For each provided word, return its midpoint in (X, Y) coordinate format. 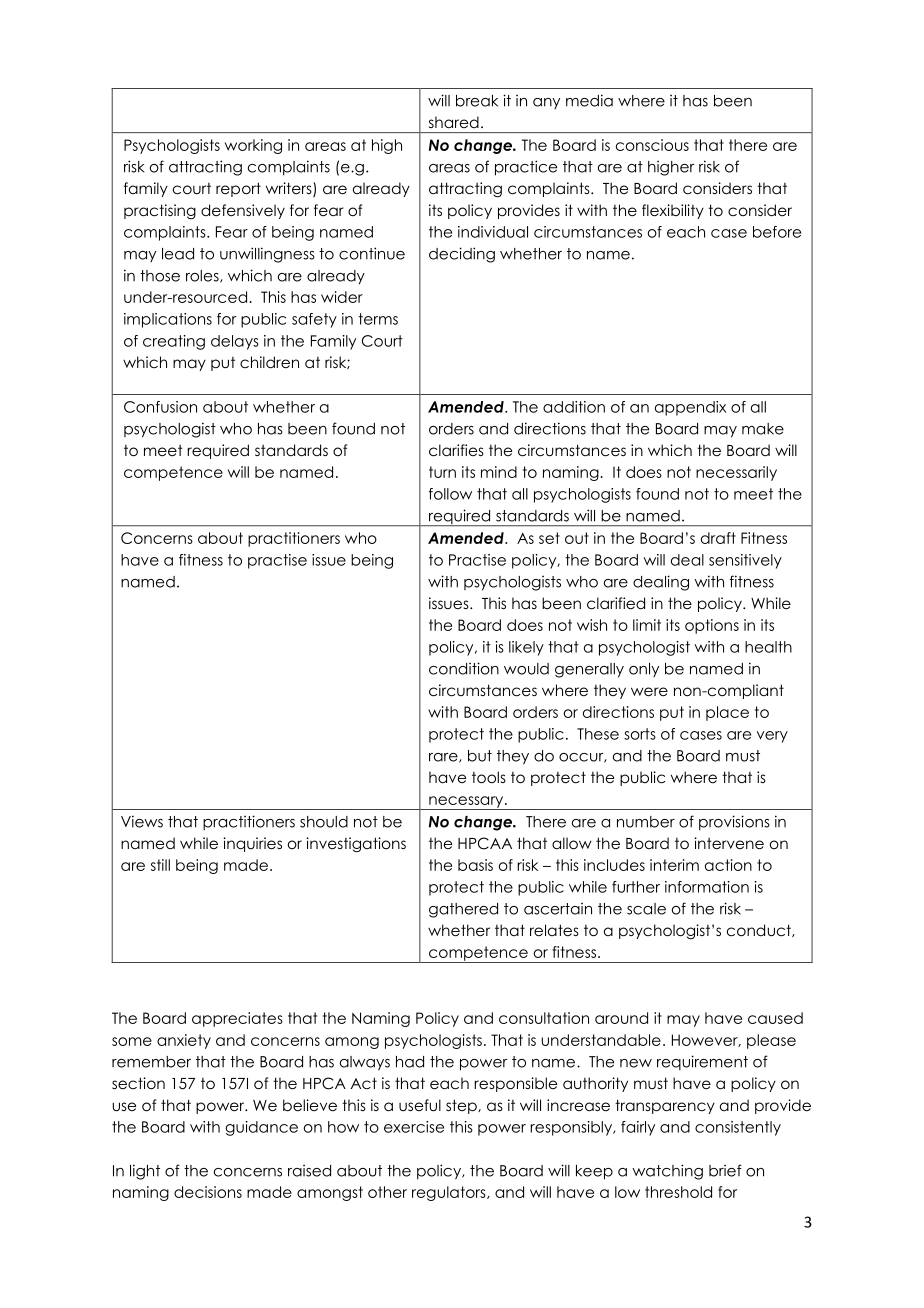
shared (454, 122)
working (253, 146)
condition (464, 668)
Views (142, 821)
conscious (652, 145)
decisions (208, 1192)
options (712, 626)
